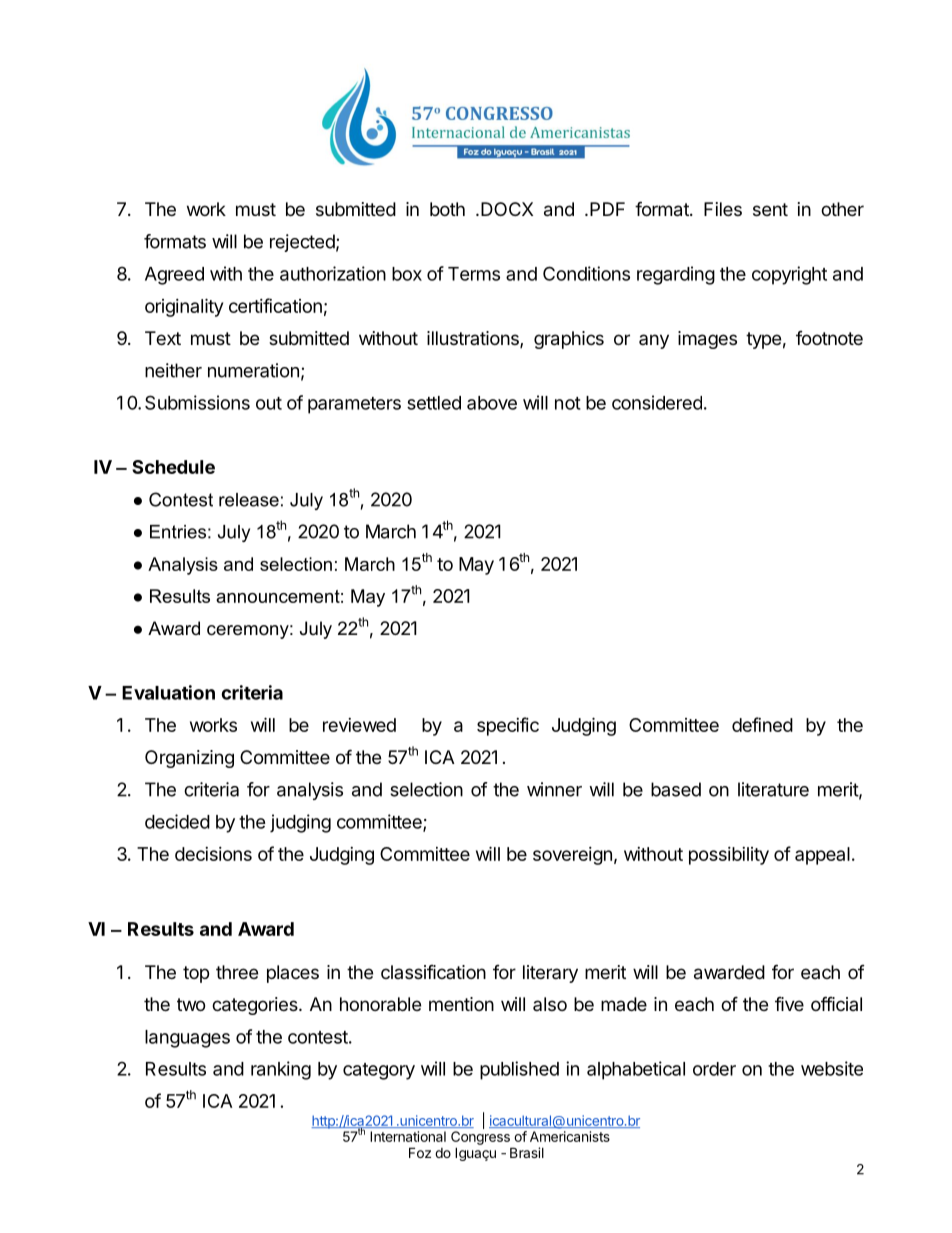  Describe the element at coordinates (302, 243) in the page. I see `rejected` at that location.
